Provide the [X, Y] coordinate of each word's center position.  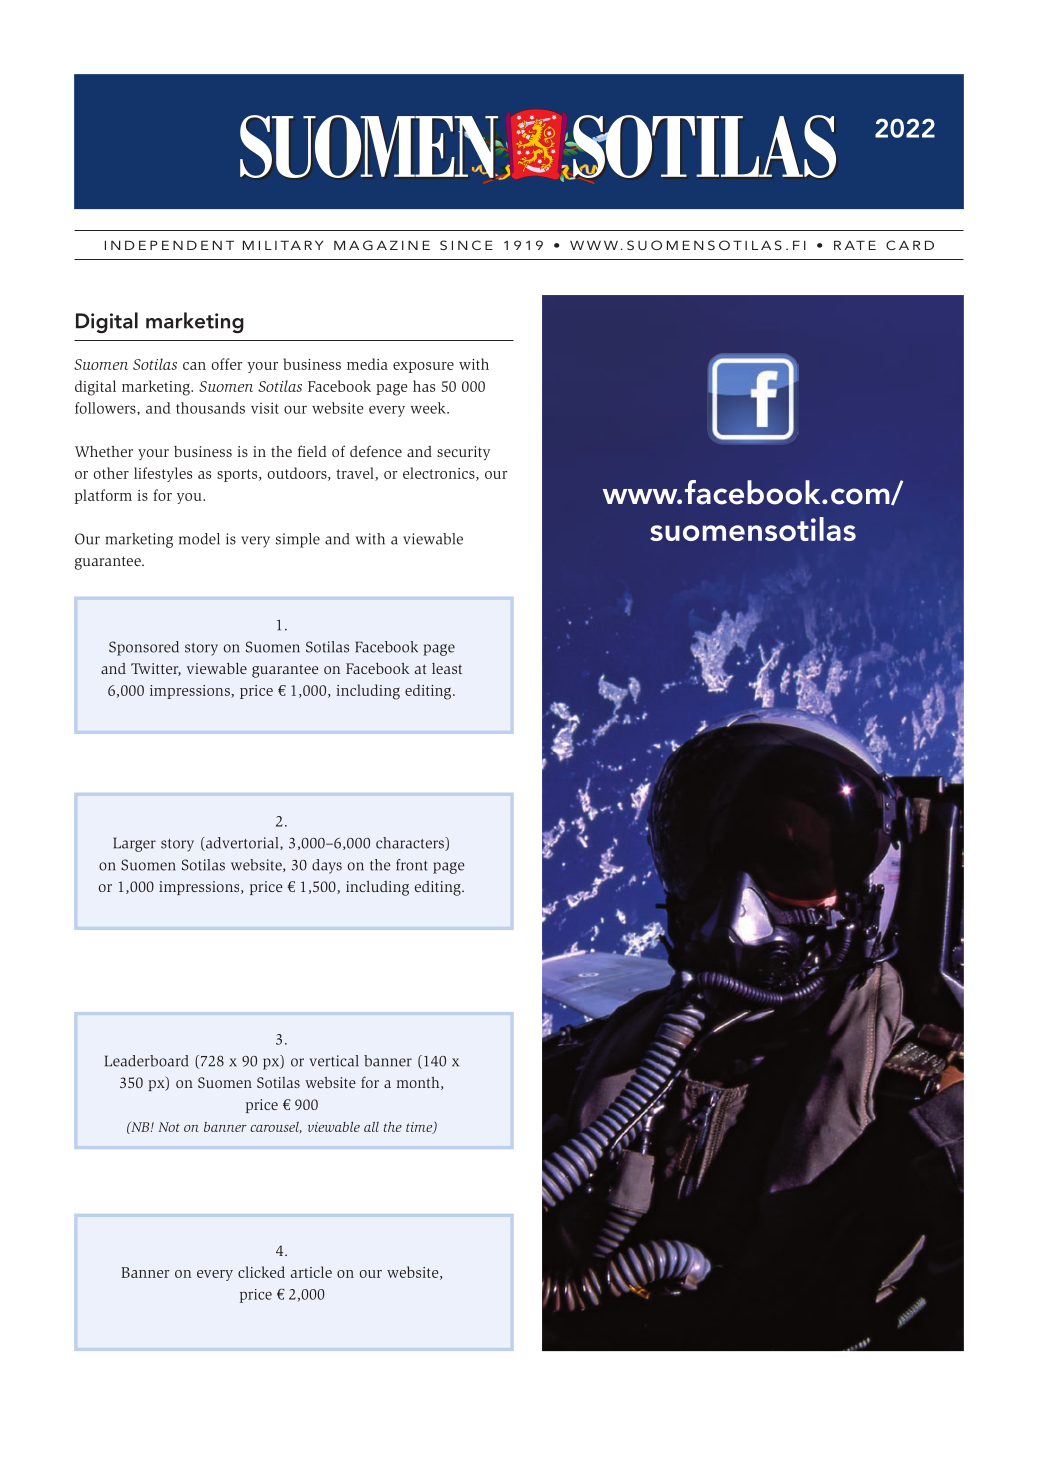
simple [298, 540]
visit [265, 408]
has [424, 386]
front [412, 865]
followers [106, 408]
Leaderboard [146, 1061]
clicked [261, 1272]
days [327, 866]
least [447, 668]
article [311, 1272]
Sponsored [144, 648]
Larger [134, 844]
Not [169, 1127]
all [371, 1127]
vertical [334, 1061]
